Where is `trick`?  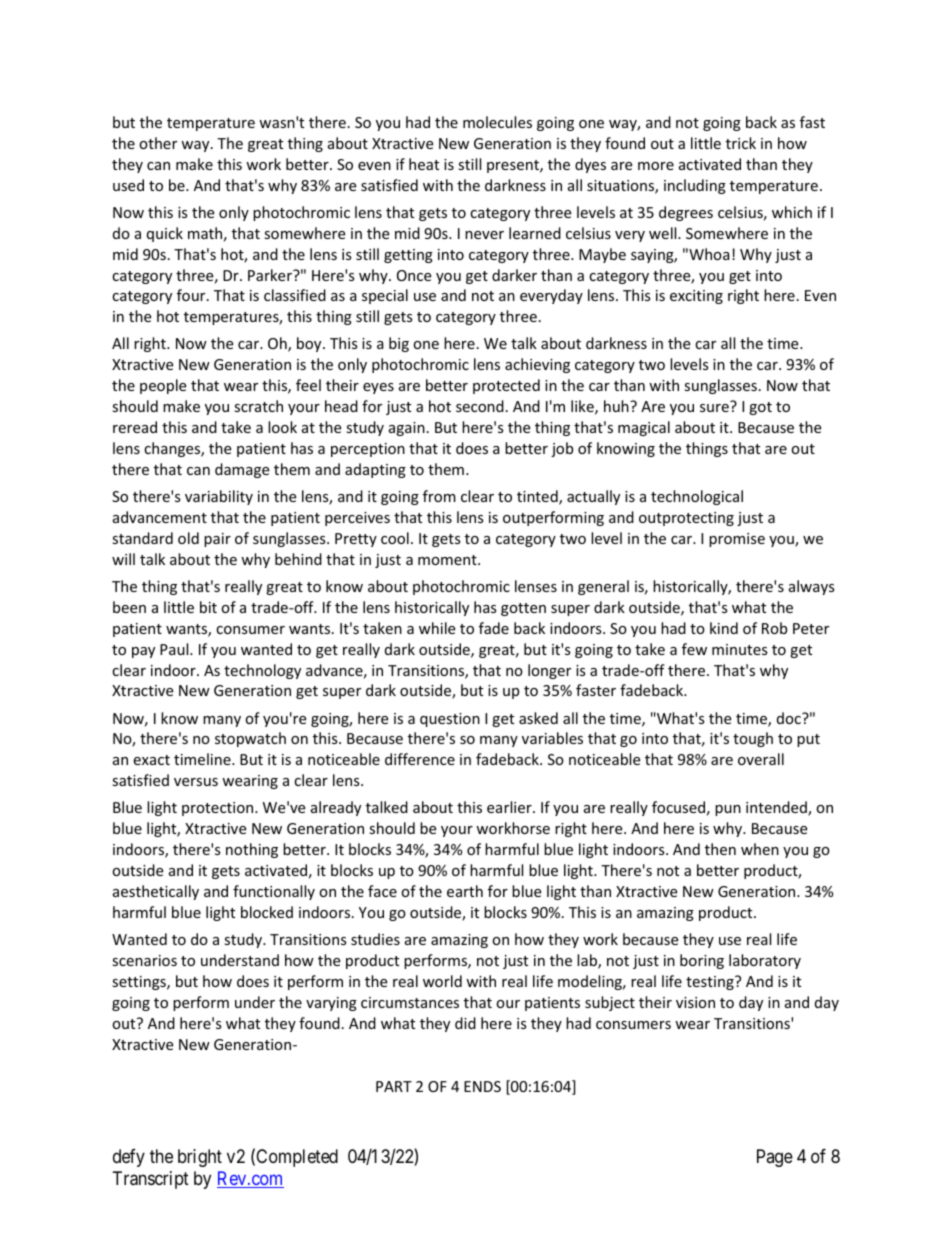 trick is located at coordinates (741, 143).
